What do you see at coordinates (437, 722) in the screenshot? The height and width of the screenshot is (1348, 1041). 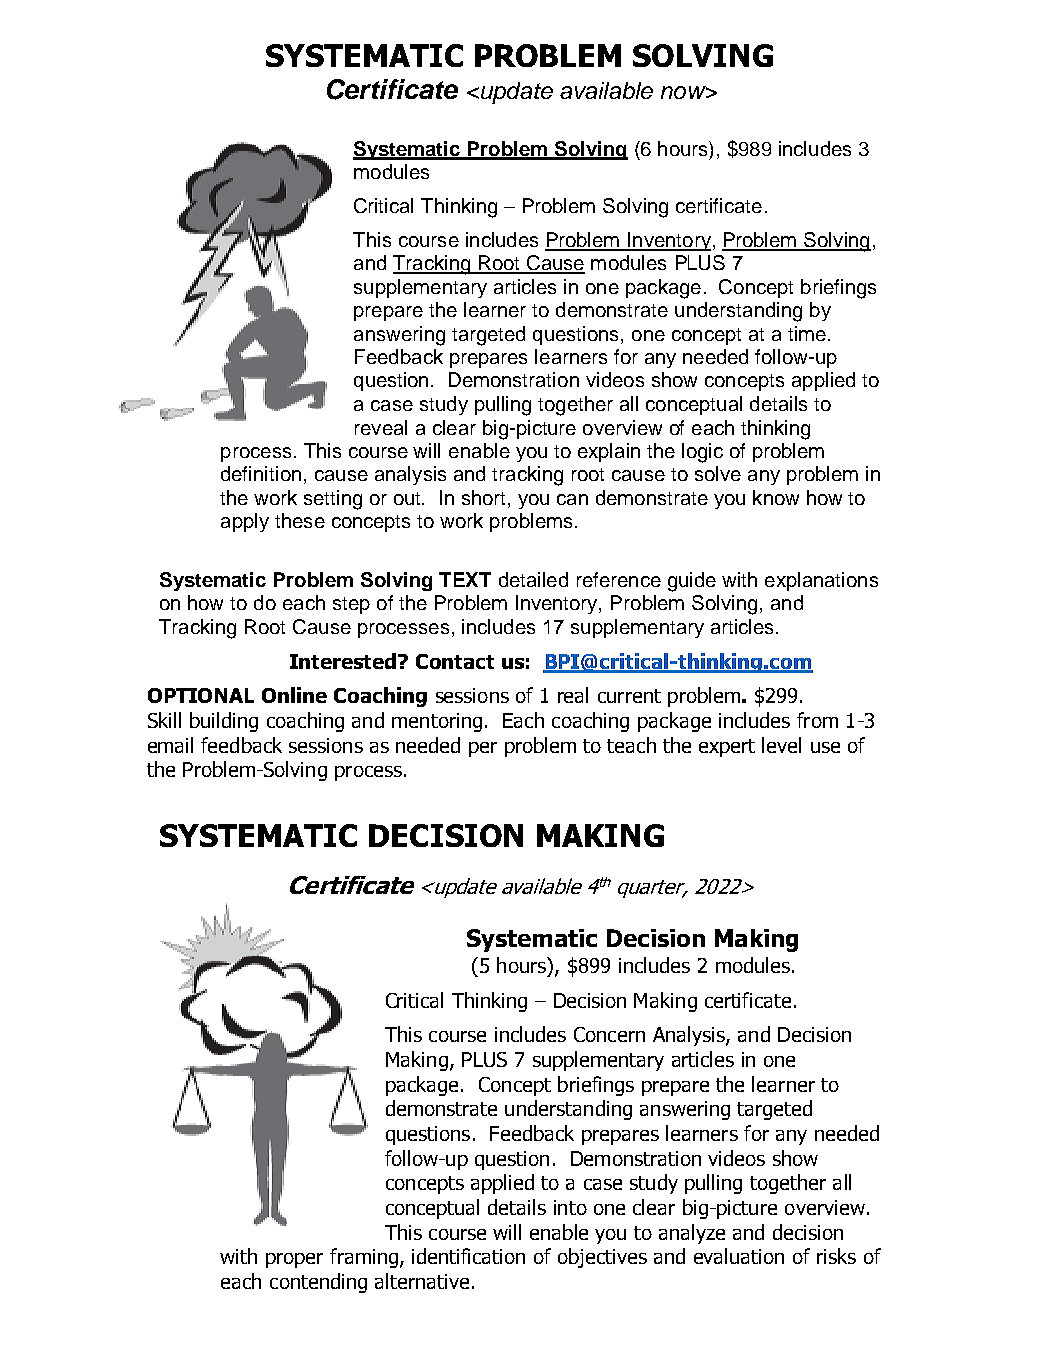 I see `mentoring` at bounding box center [437, 722].
